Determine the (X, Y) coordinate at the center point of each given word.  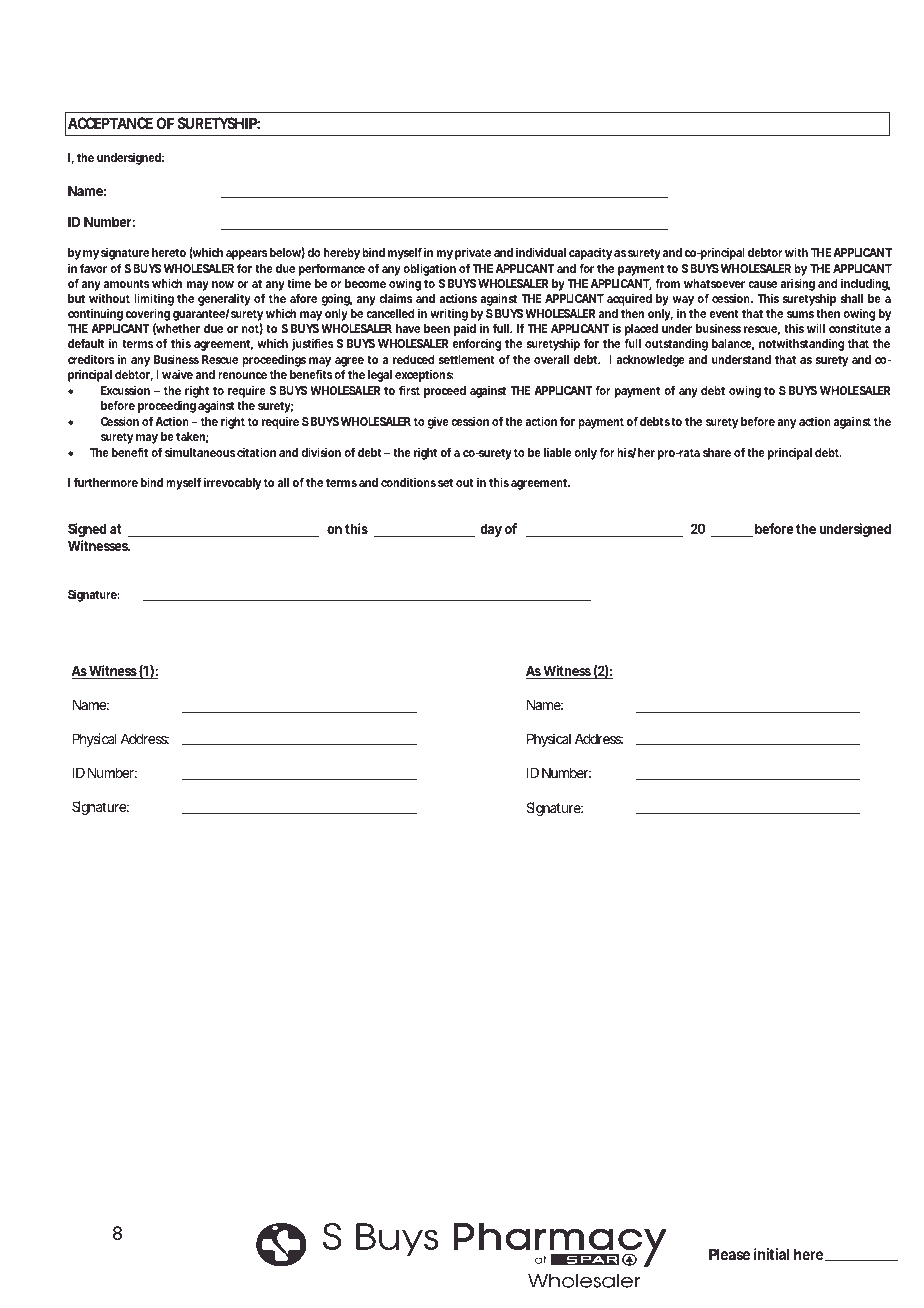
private (473, 253)
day (491, 530)
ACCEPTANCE (110, 123)
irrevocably (233, 483)
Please (729, 1254)
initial (771, 1254)
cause (762, 284)
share (717, 452)
